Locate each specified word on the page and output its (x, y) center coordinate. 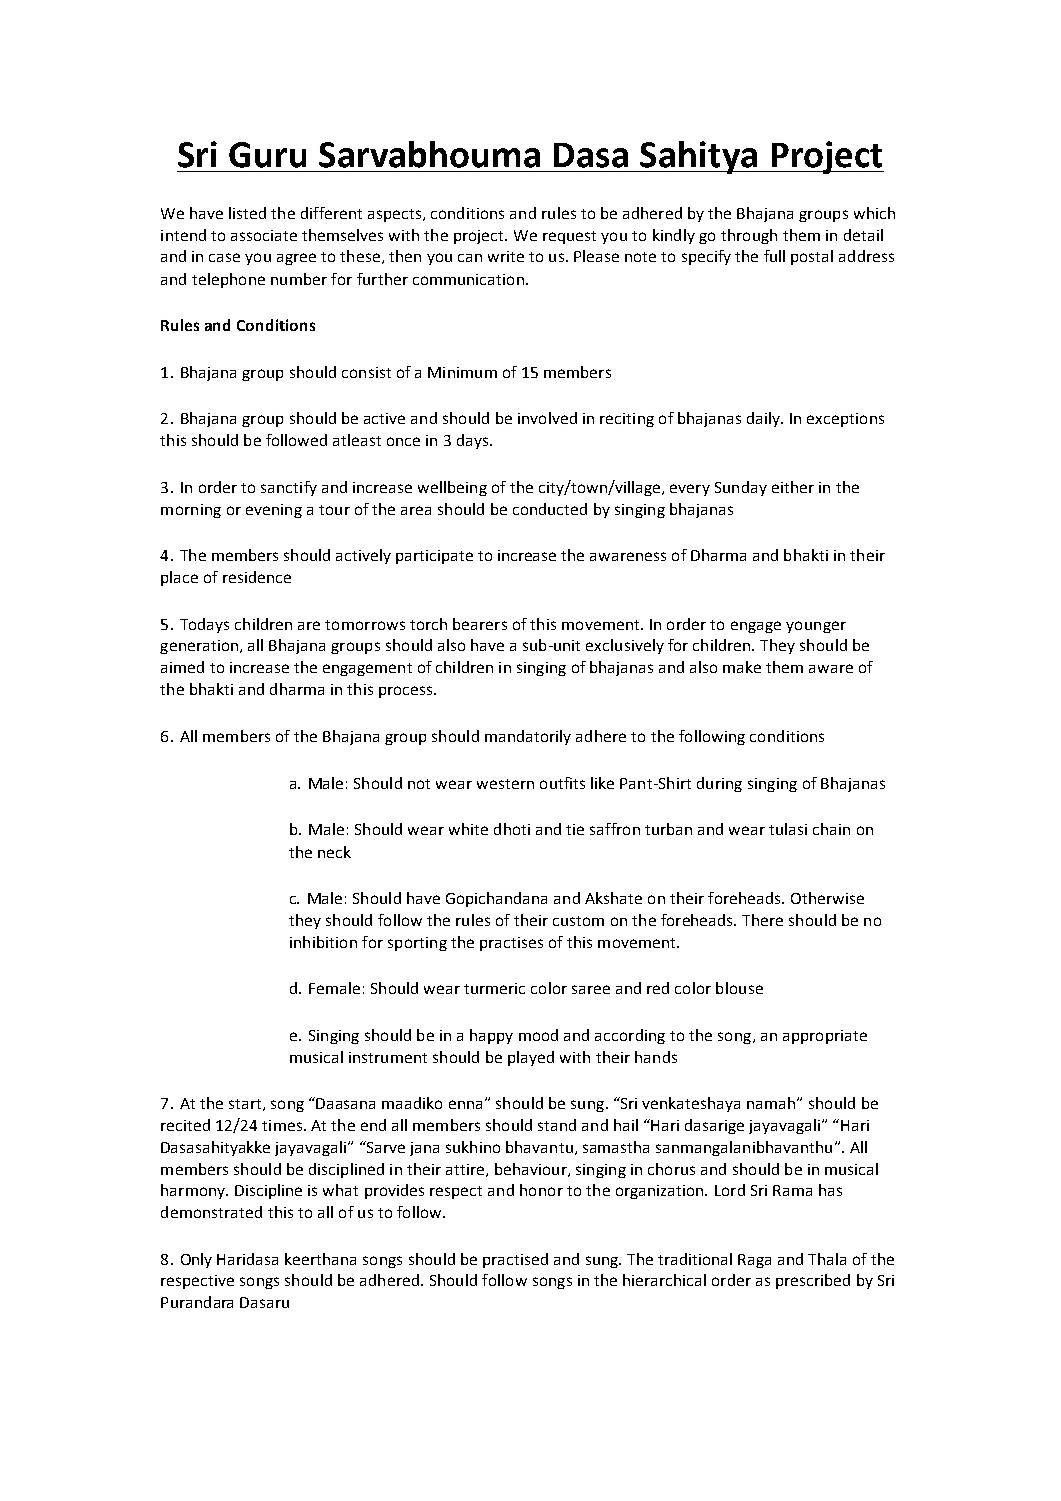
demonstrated (211, 1212)
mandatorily (528, 737)
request (569, 237)
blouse (739, 988)
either (793, 487)
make (742, 667)
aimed (182, 667)
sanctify (289, 488)
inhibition (323, 942)
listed (247, 213)
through (749, 236)
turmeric (494, 988)
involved (547, 418)
